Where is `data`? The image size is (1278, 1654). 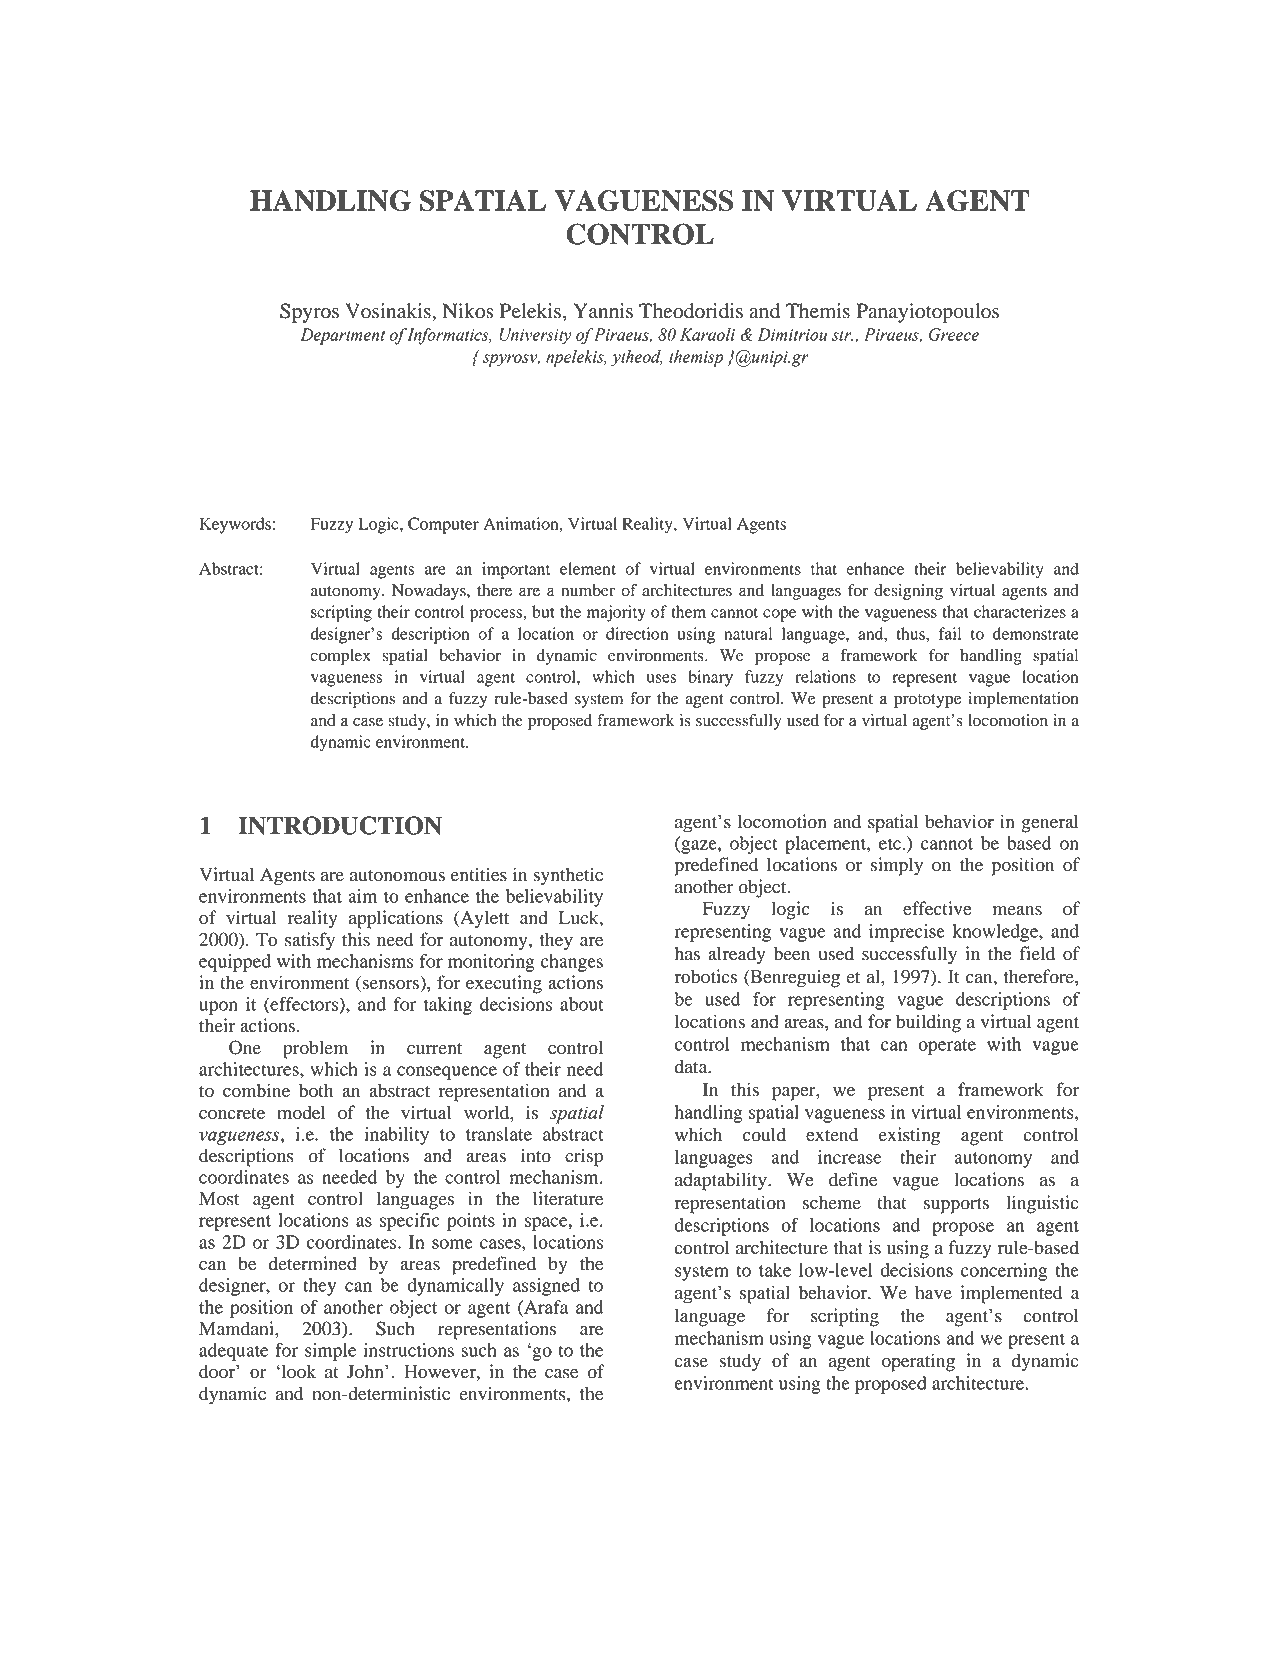 data is located at coordinates (692, 1066).
